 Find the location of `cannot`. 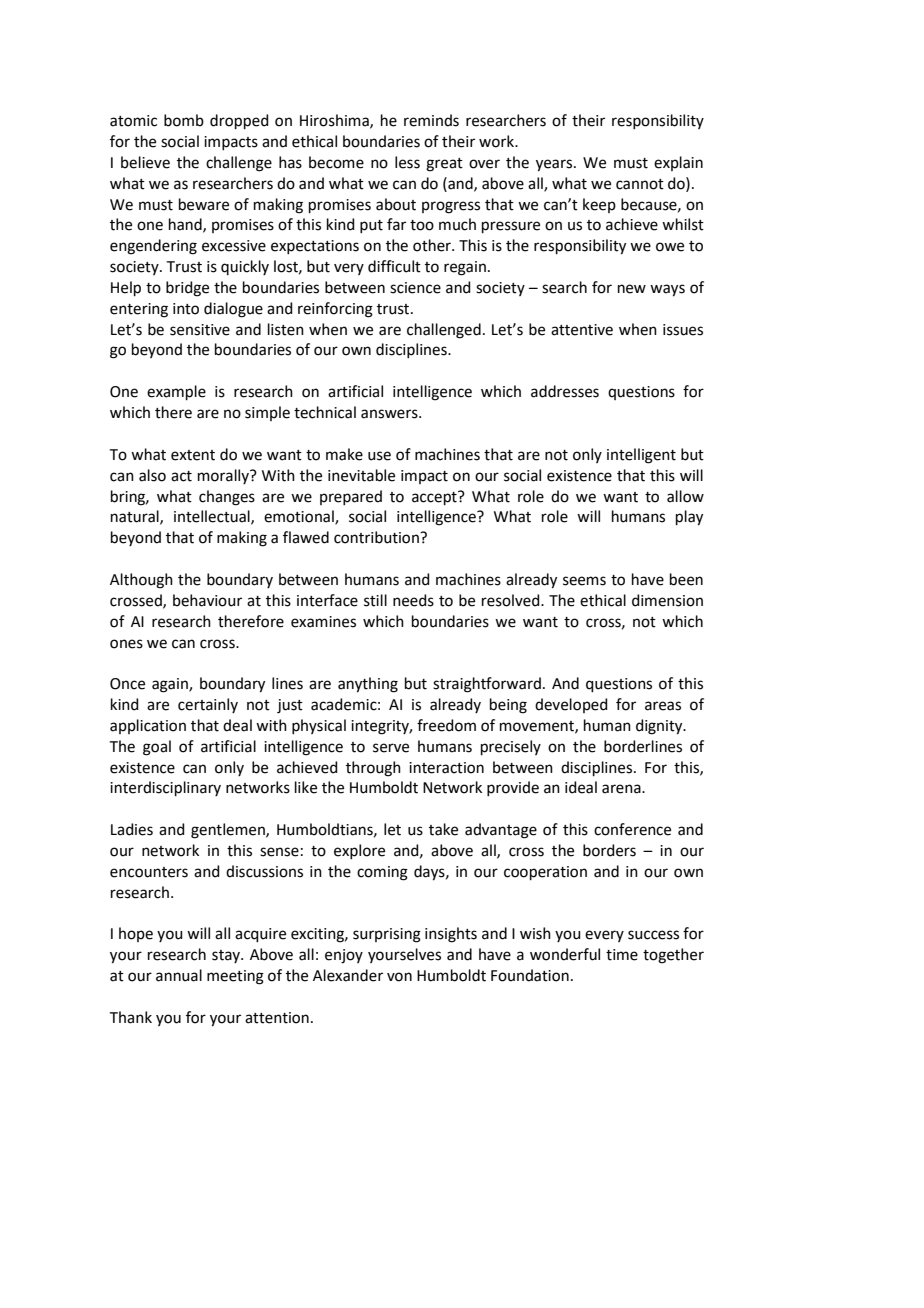

cannot is located at coordinates (640, 184).
